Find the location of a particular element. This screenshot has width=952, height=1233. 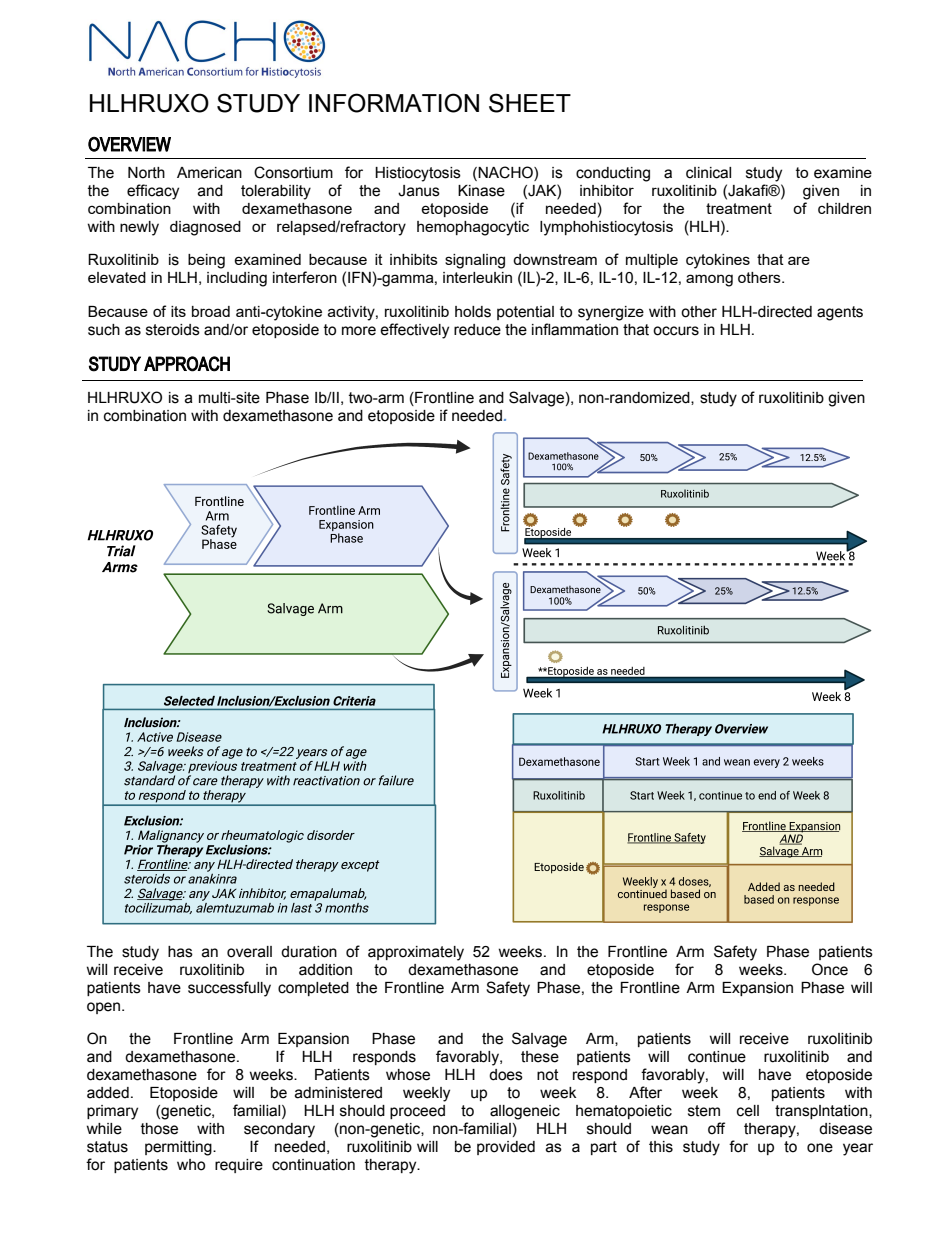

APPROACH is located at coordinates (187, 364).
